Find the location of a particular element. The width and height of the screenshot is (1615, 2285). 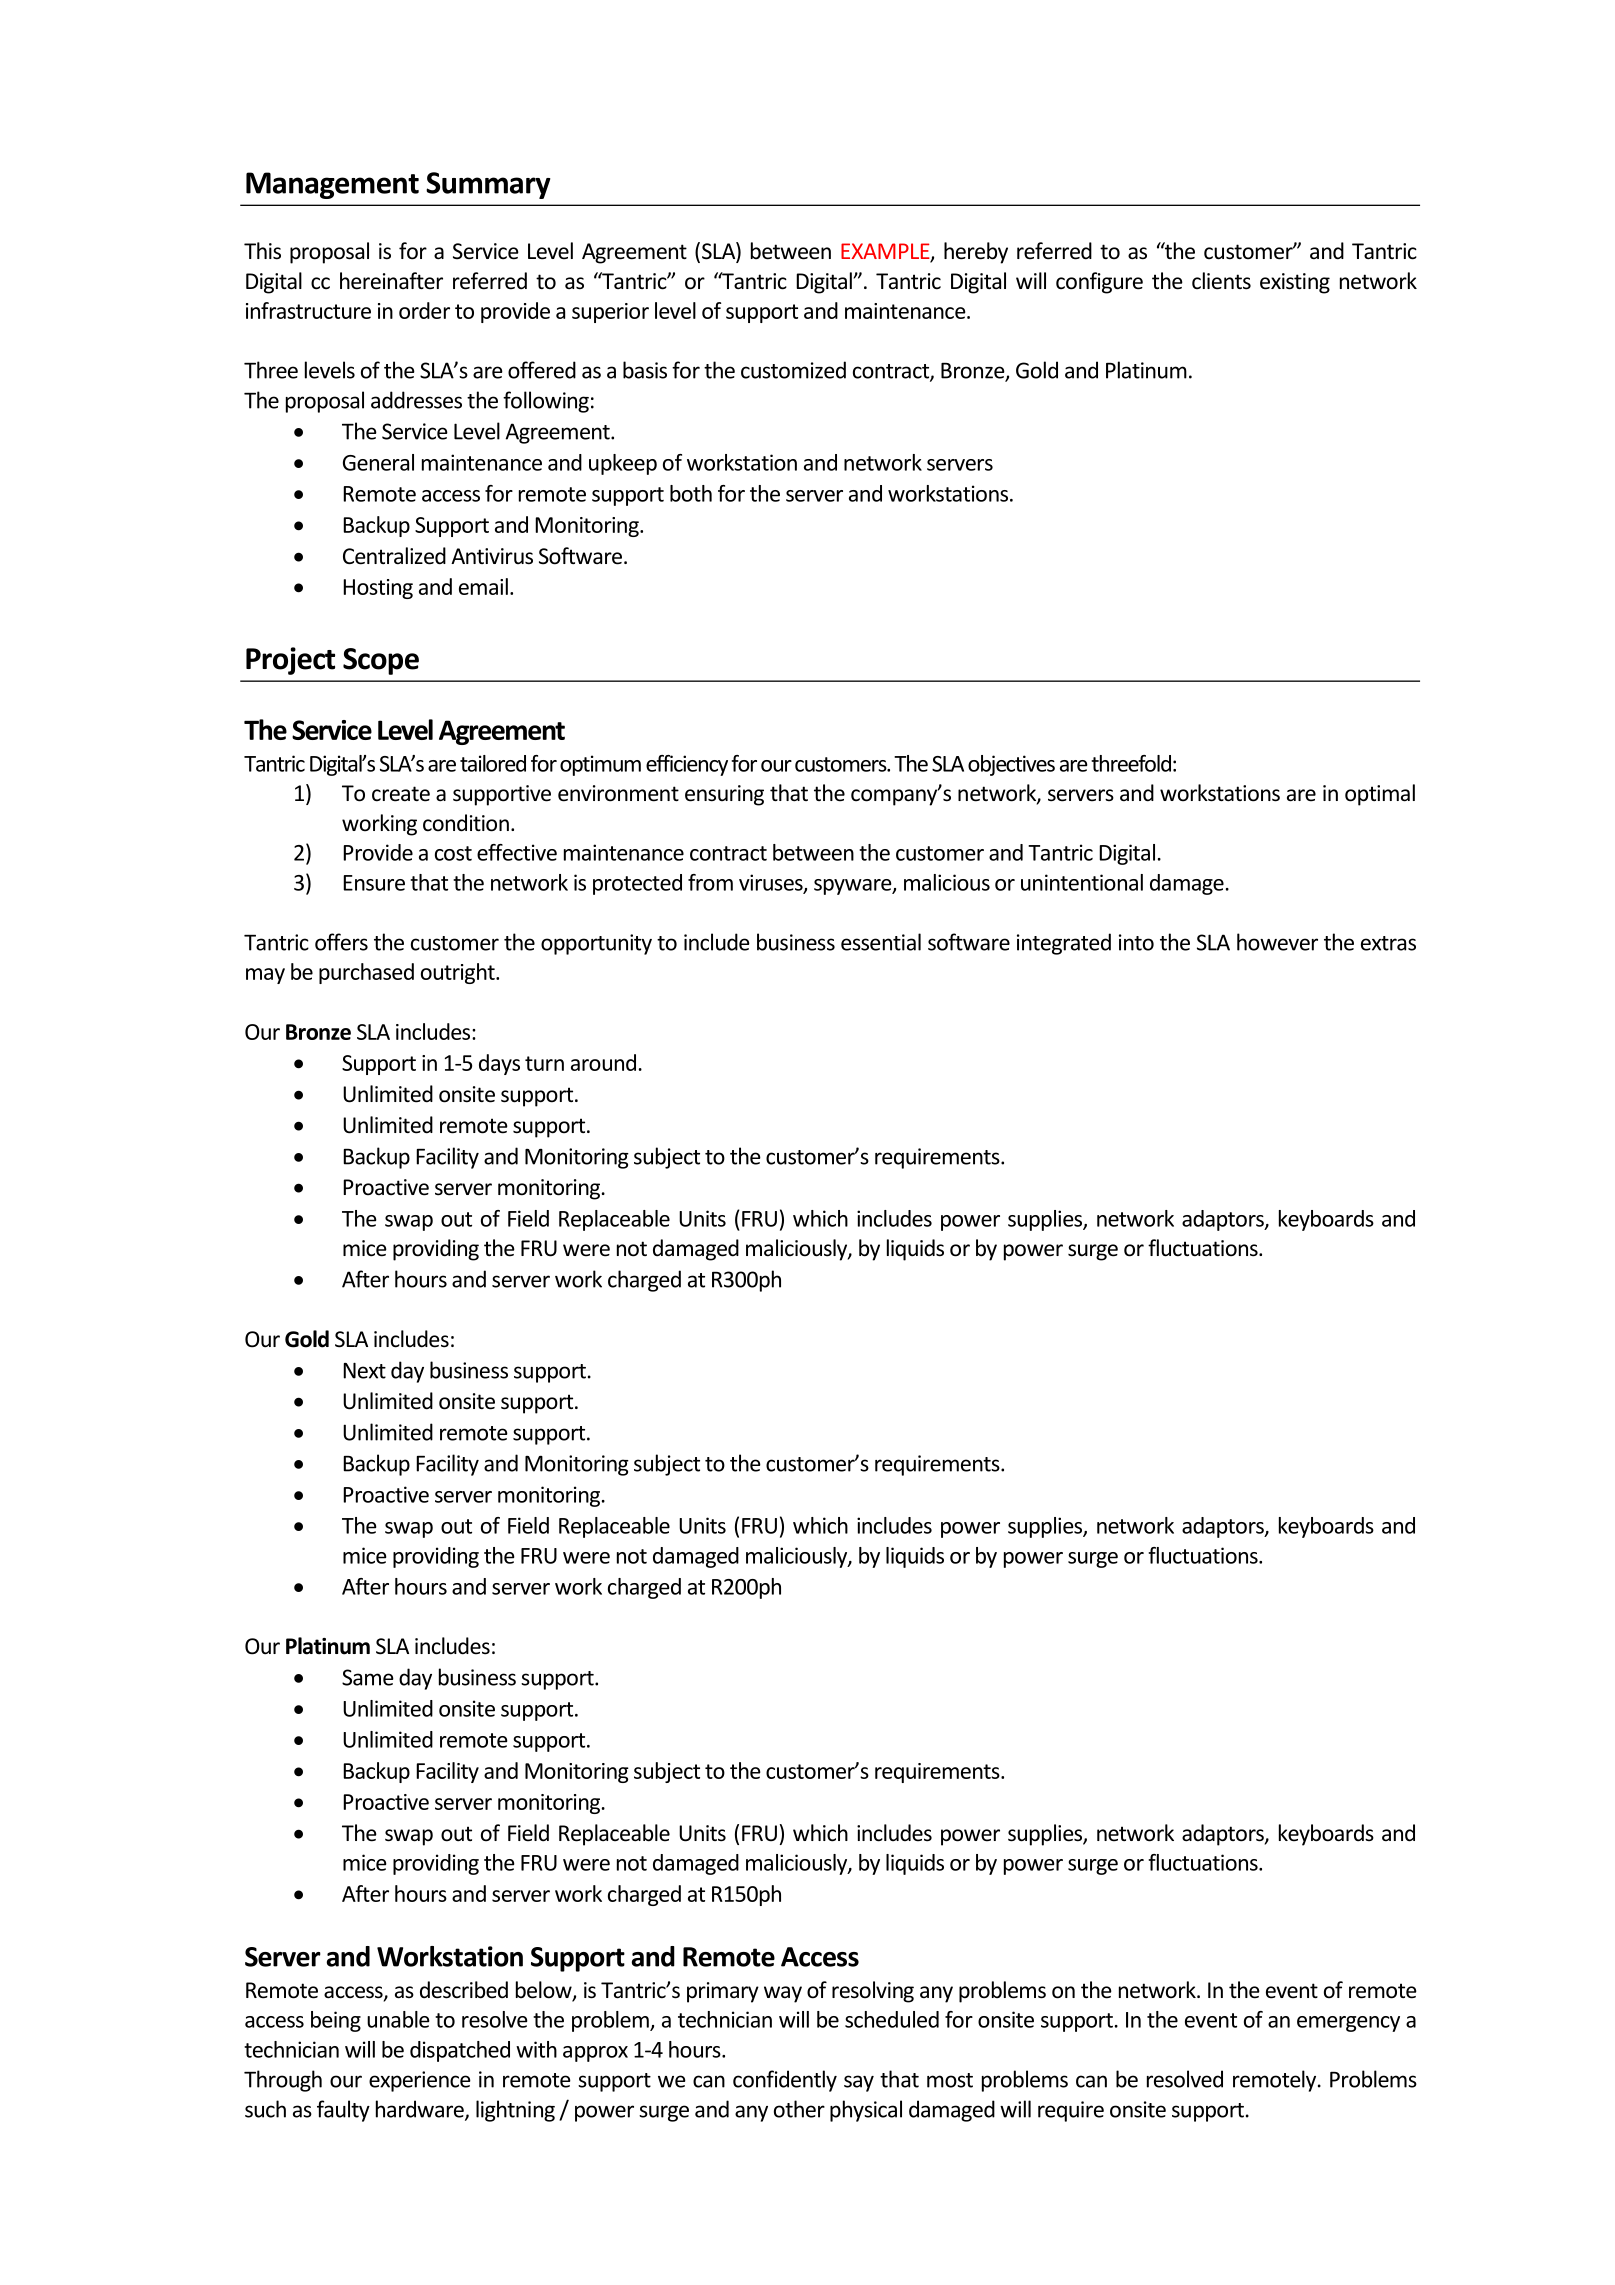

around is located at coordinates (603, 1062).
